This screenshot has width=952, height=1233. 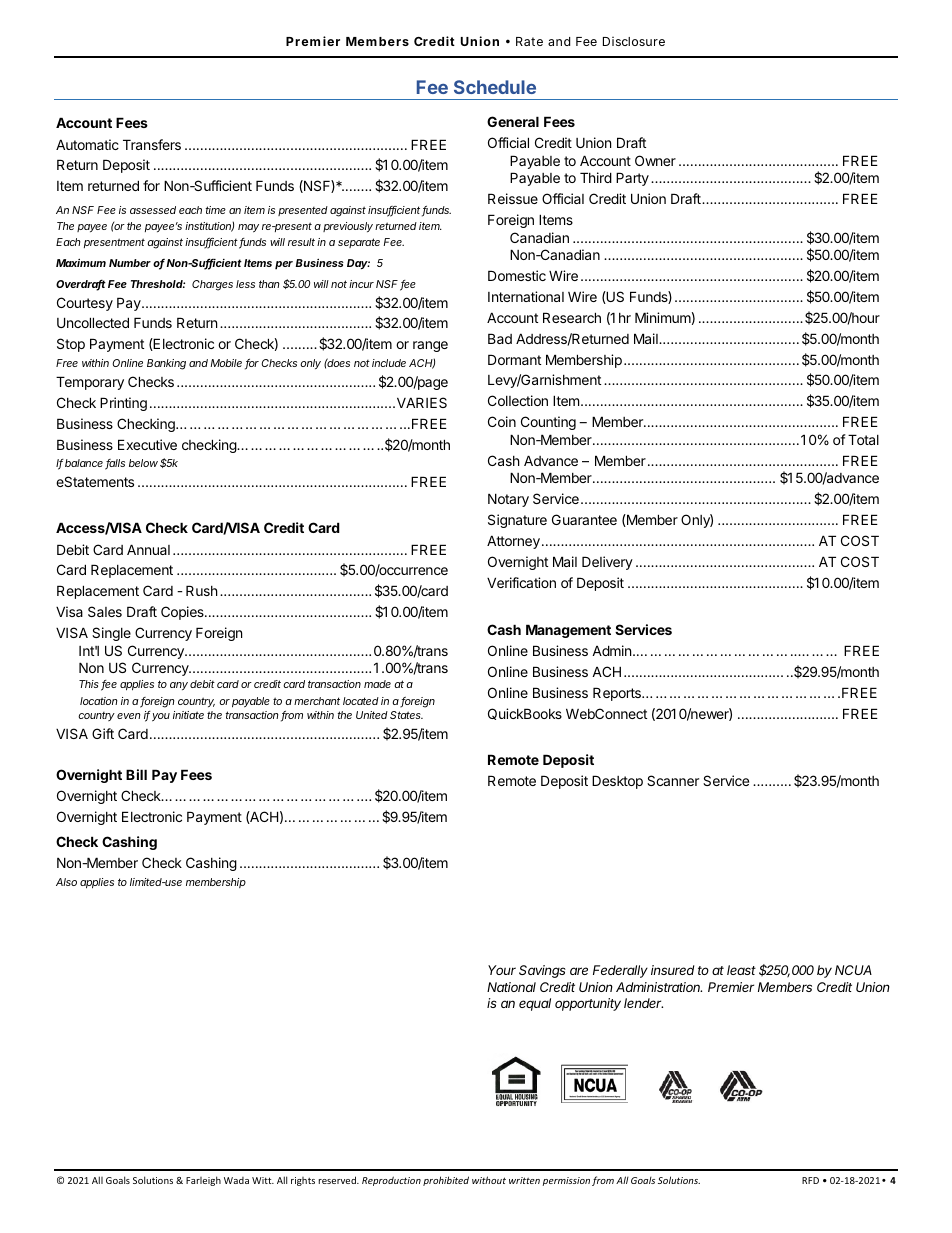 I want to click on Schedule, so click(x=495, y=87).
